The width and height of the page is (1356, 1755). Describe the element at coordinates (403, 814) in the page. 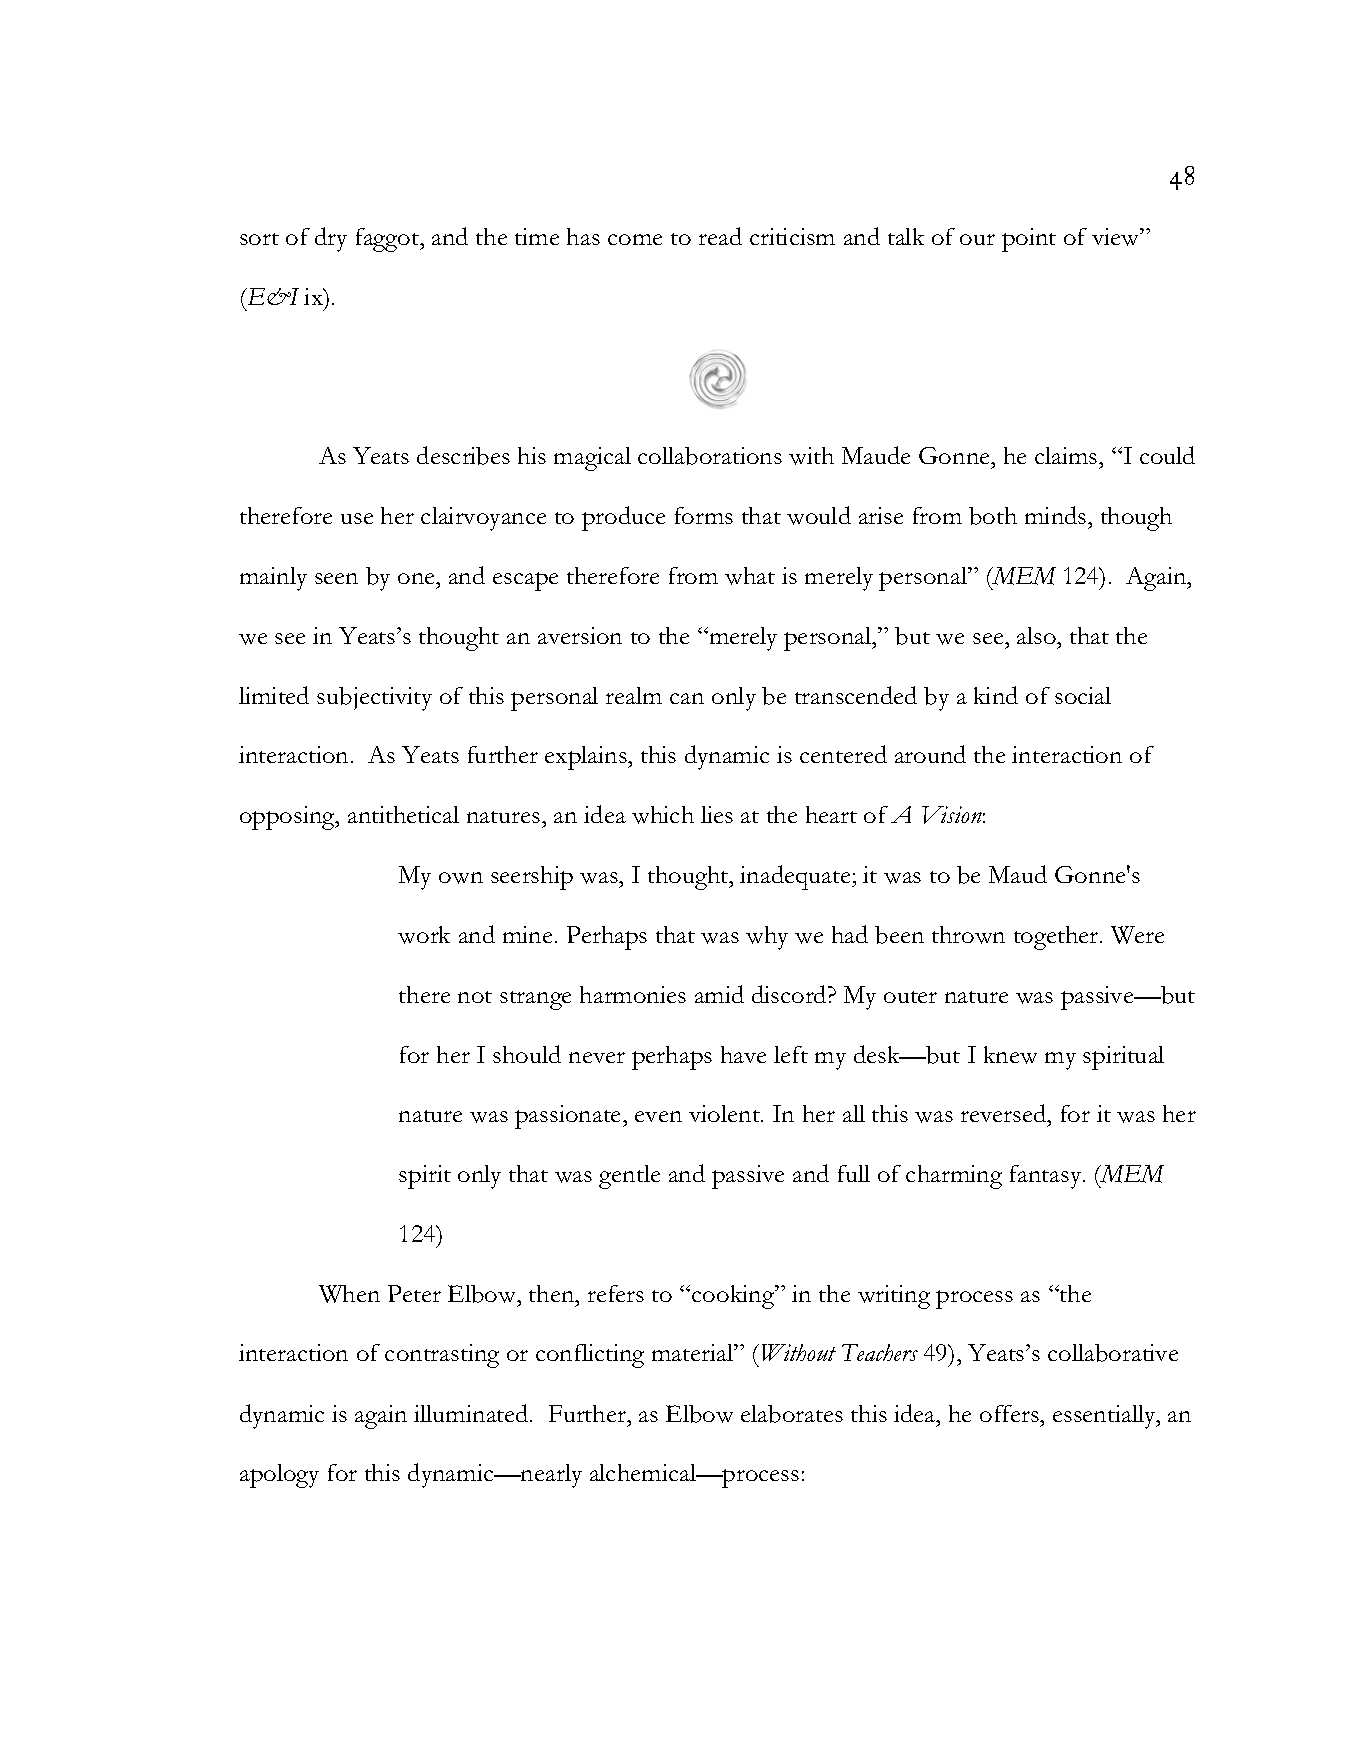

I see `antithetical` at that location.
